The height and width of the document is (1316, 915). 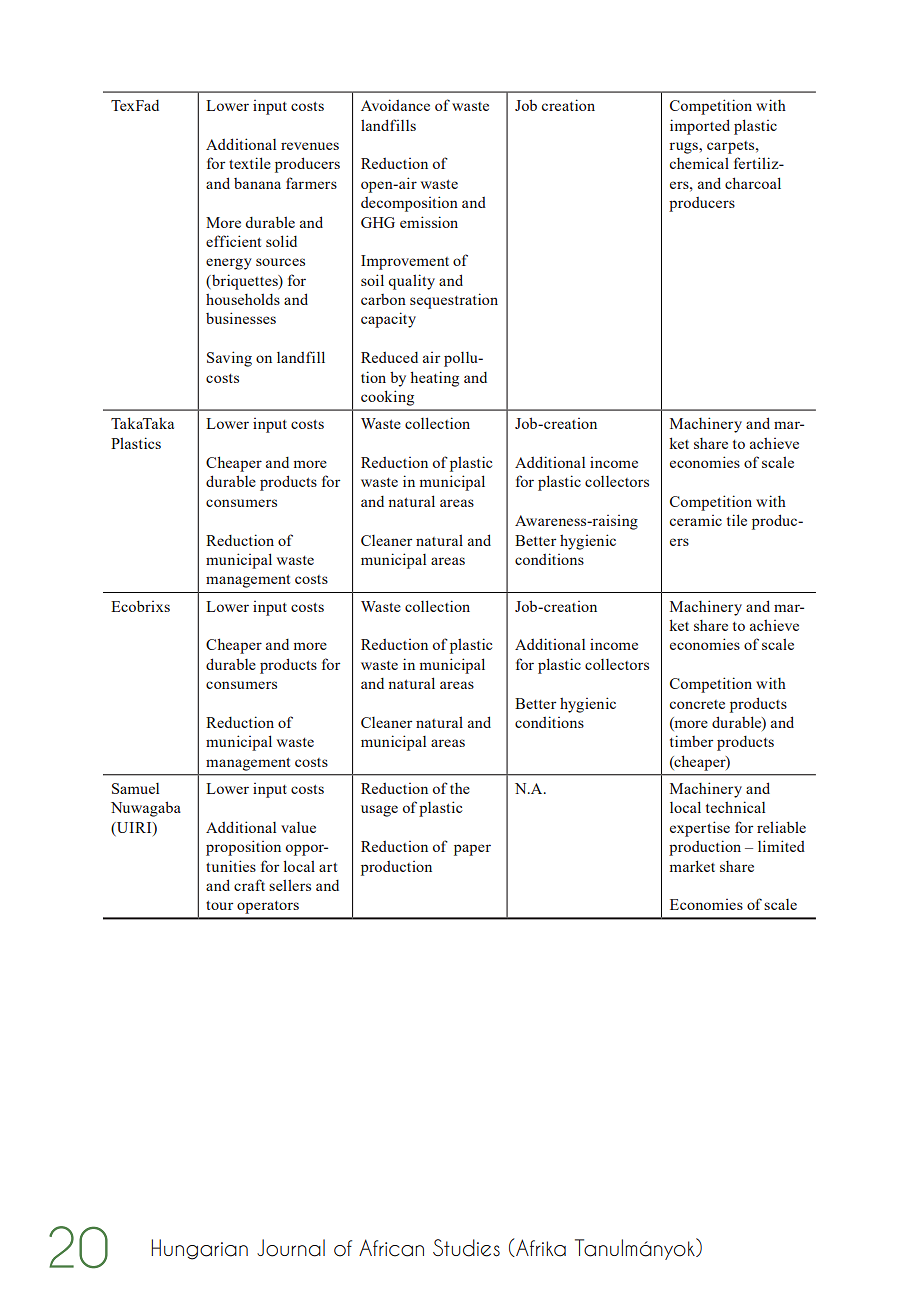 I want to click on Hungarian, so click(x=199, y=1249).
